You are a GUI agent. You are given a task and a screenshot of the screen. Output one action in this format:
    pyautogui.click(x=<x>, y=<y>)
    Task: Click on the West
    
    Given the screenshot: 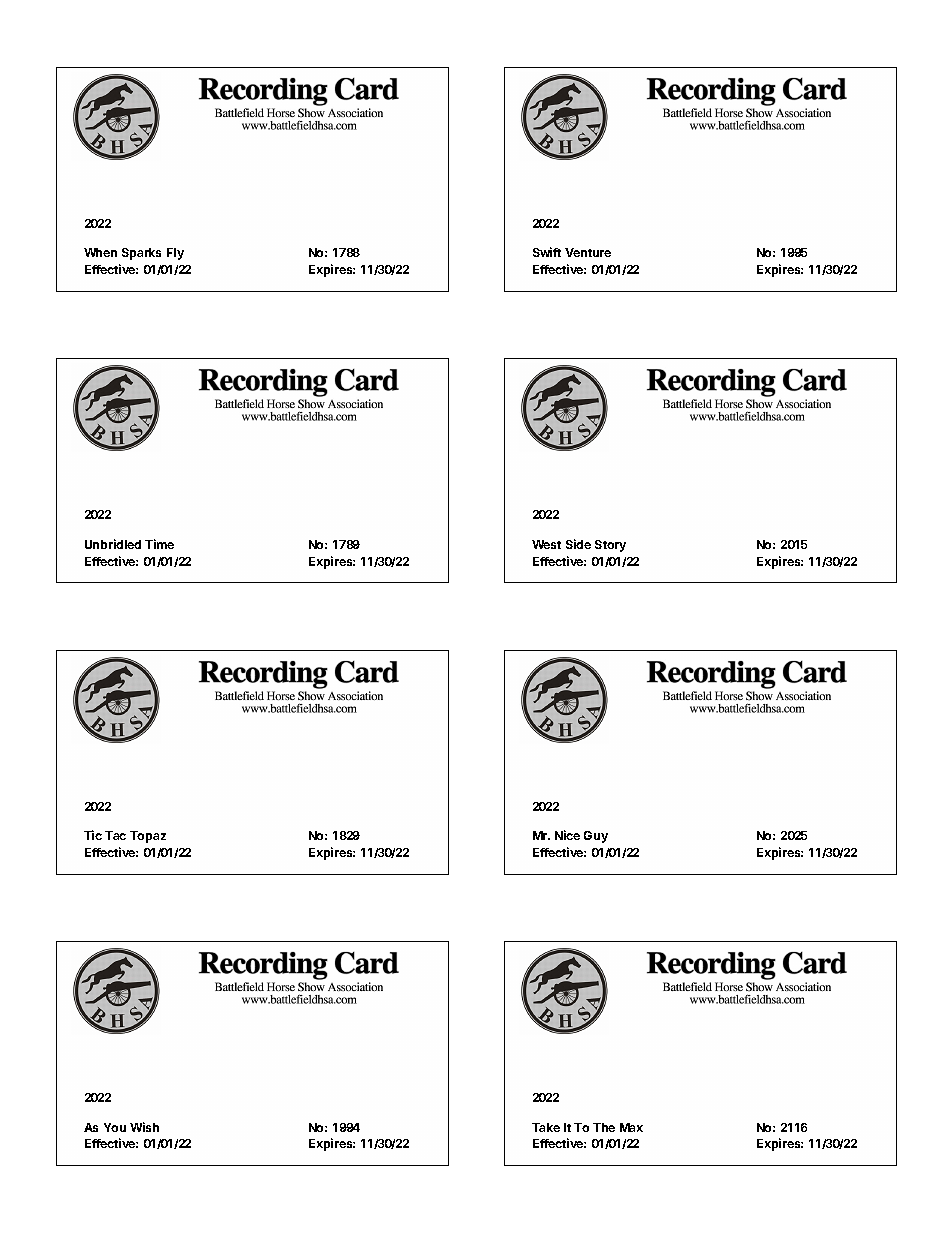 What is the action you would take?
    pyautogui.click(x=546, y=544)
